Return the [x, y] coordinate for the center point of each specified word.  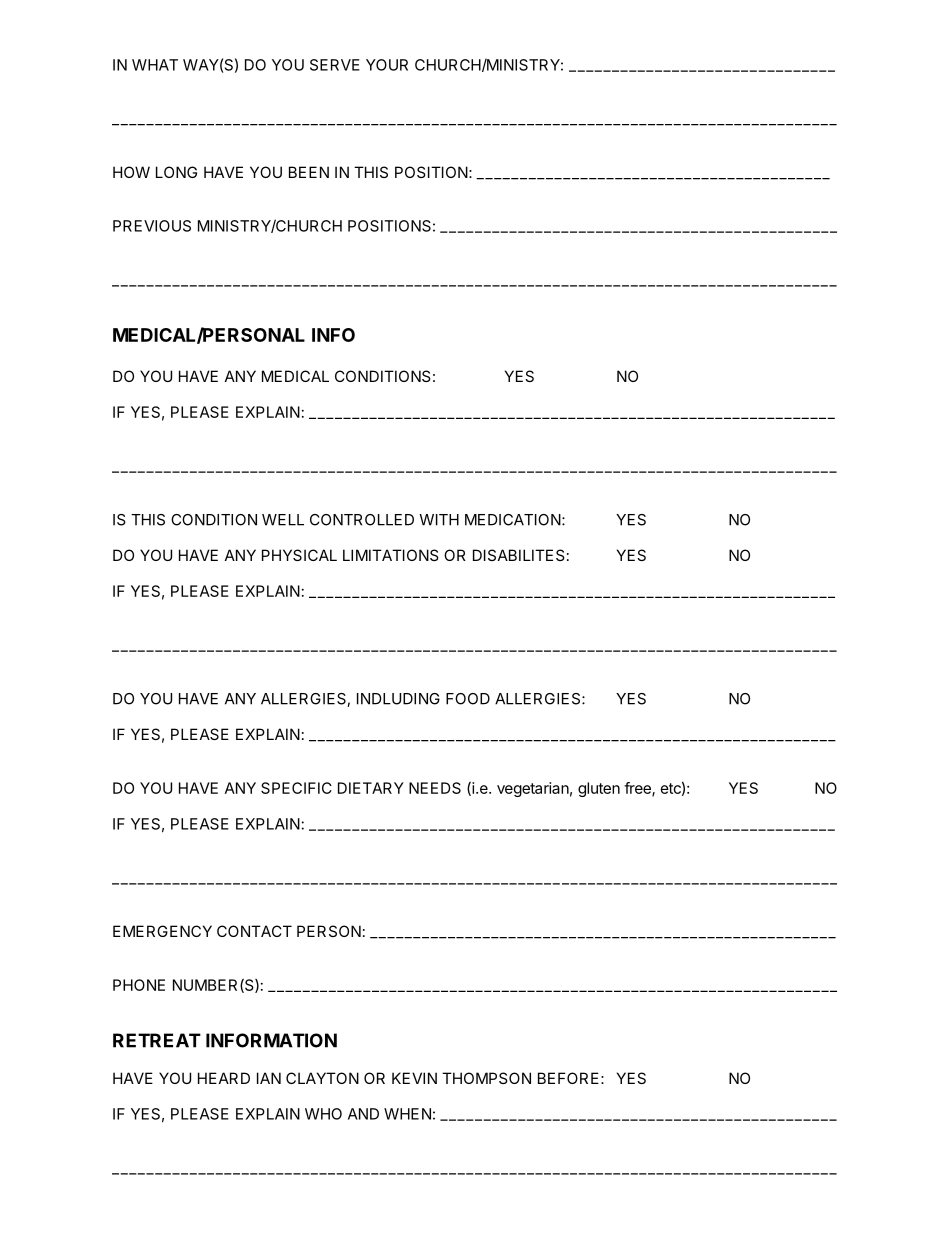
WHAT [155, 65]
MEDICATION [513, 520]
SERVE [335, 65]
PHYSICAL [299, 555]
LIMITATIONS [391, 555]
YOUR [387, 65]
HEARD [224, 1078]
